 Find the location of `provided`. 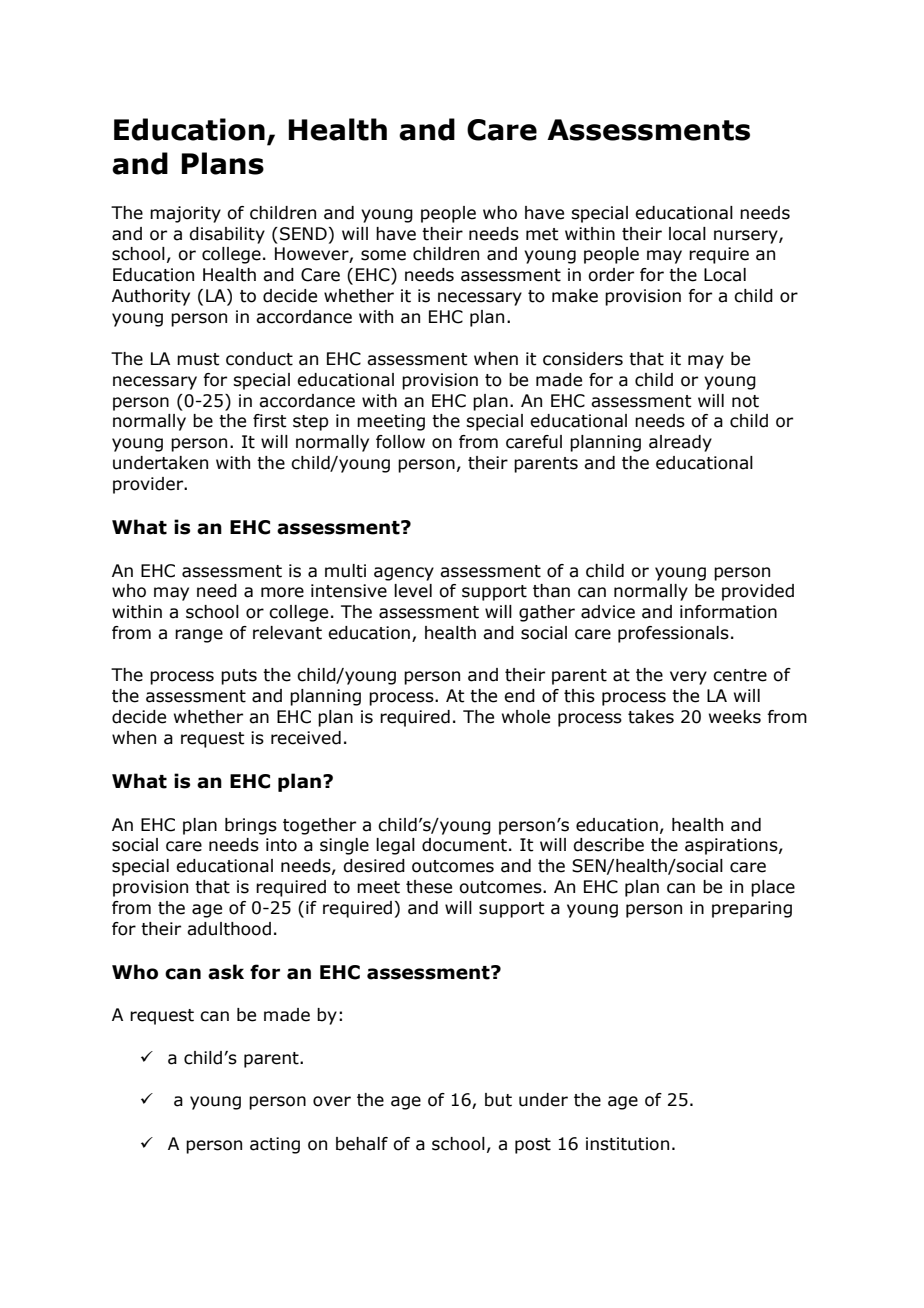

provided is located at coordinates (758, 592).
